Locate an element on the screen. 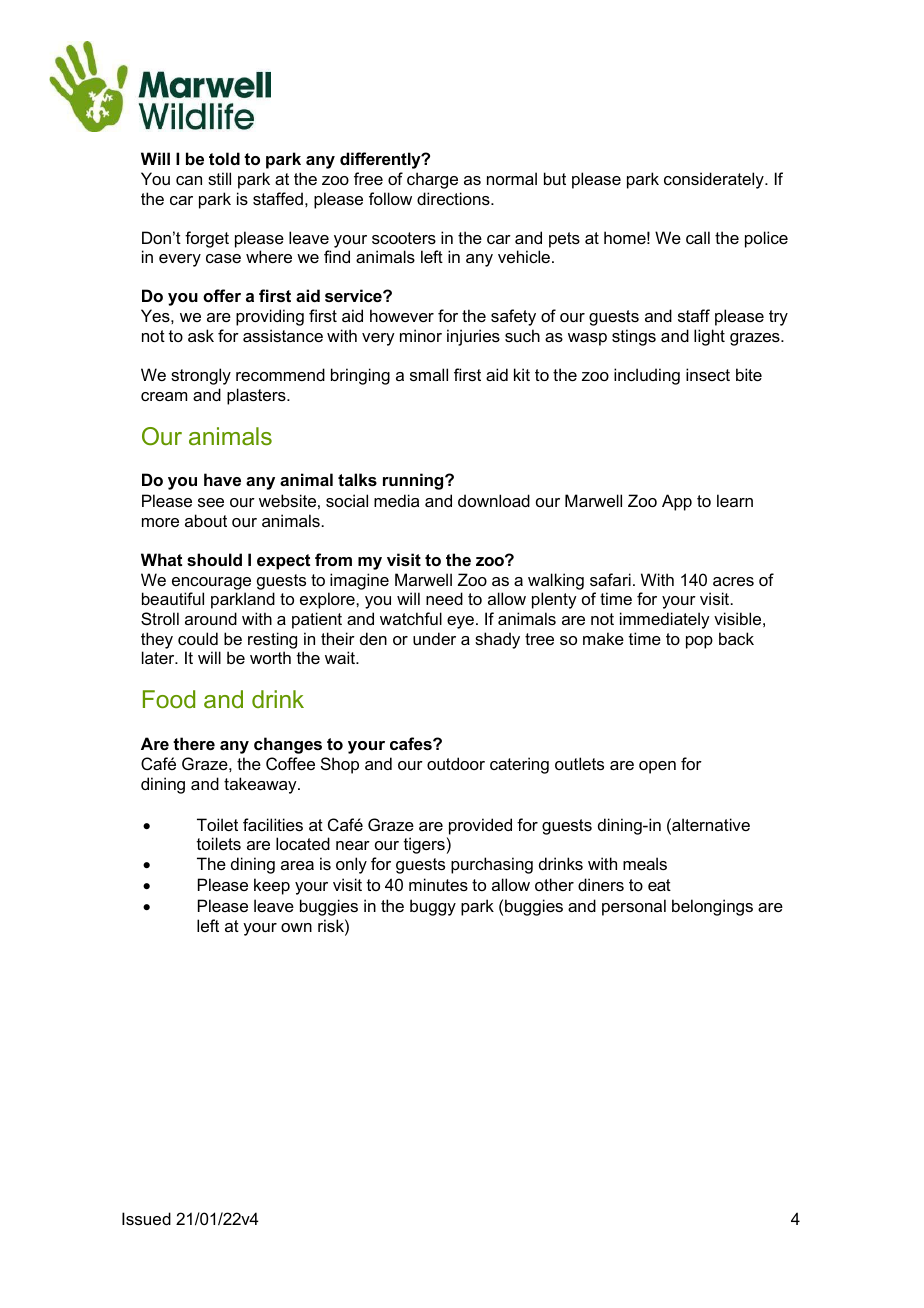  App is located at coordinates (677, 502).
